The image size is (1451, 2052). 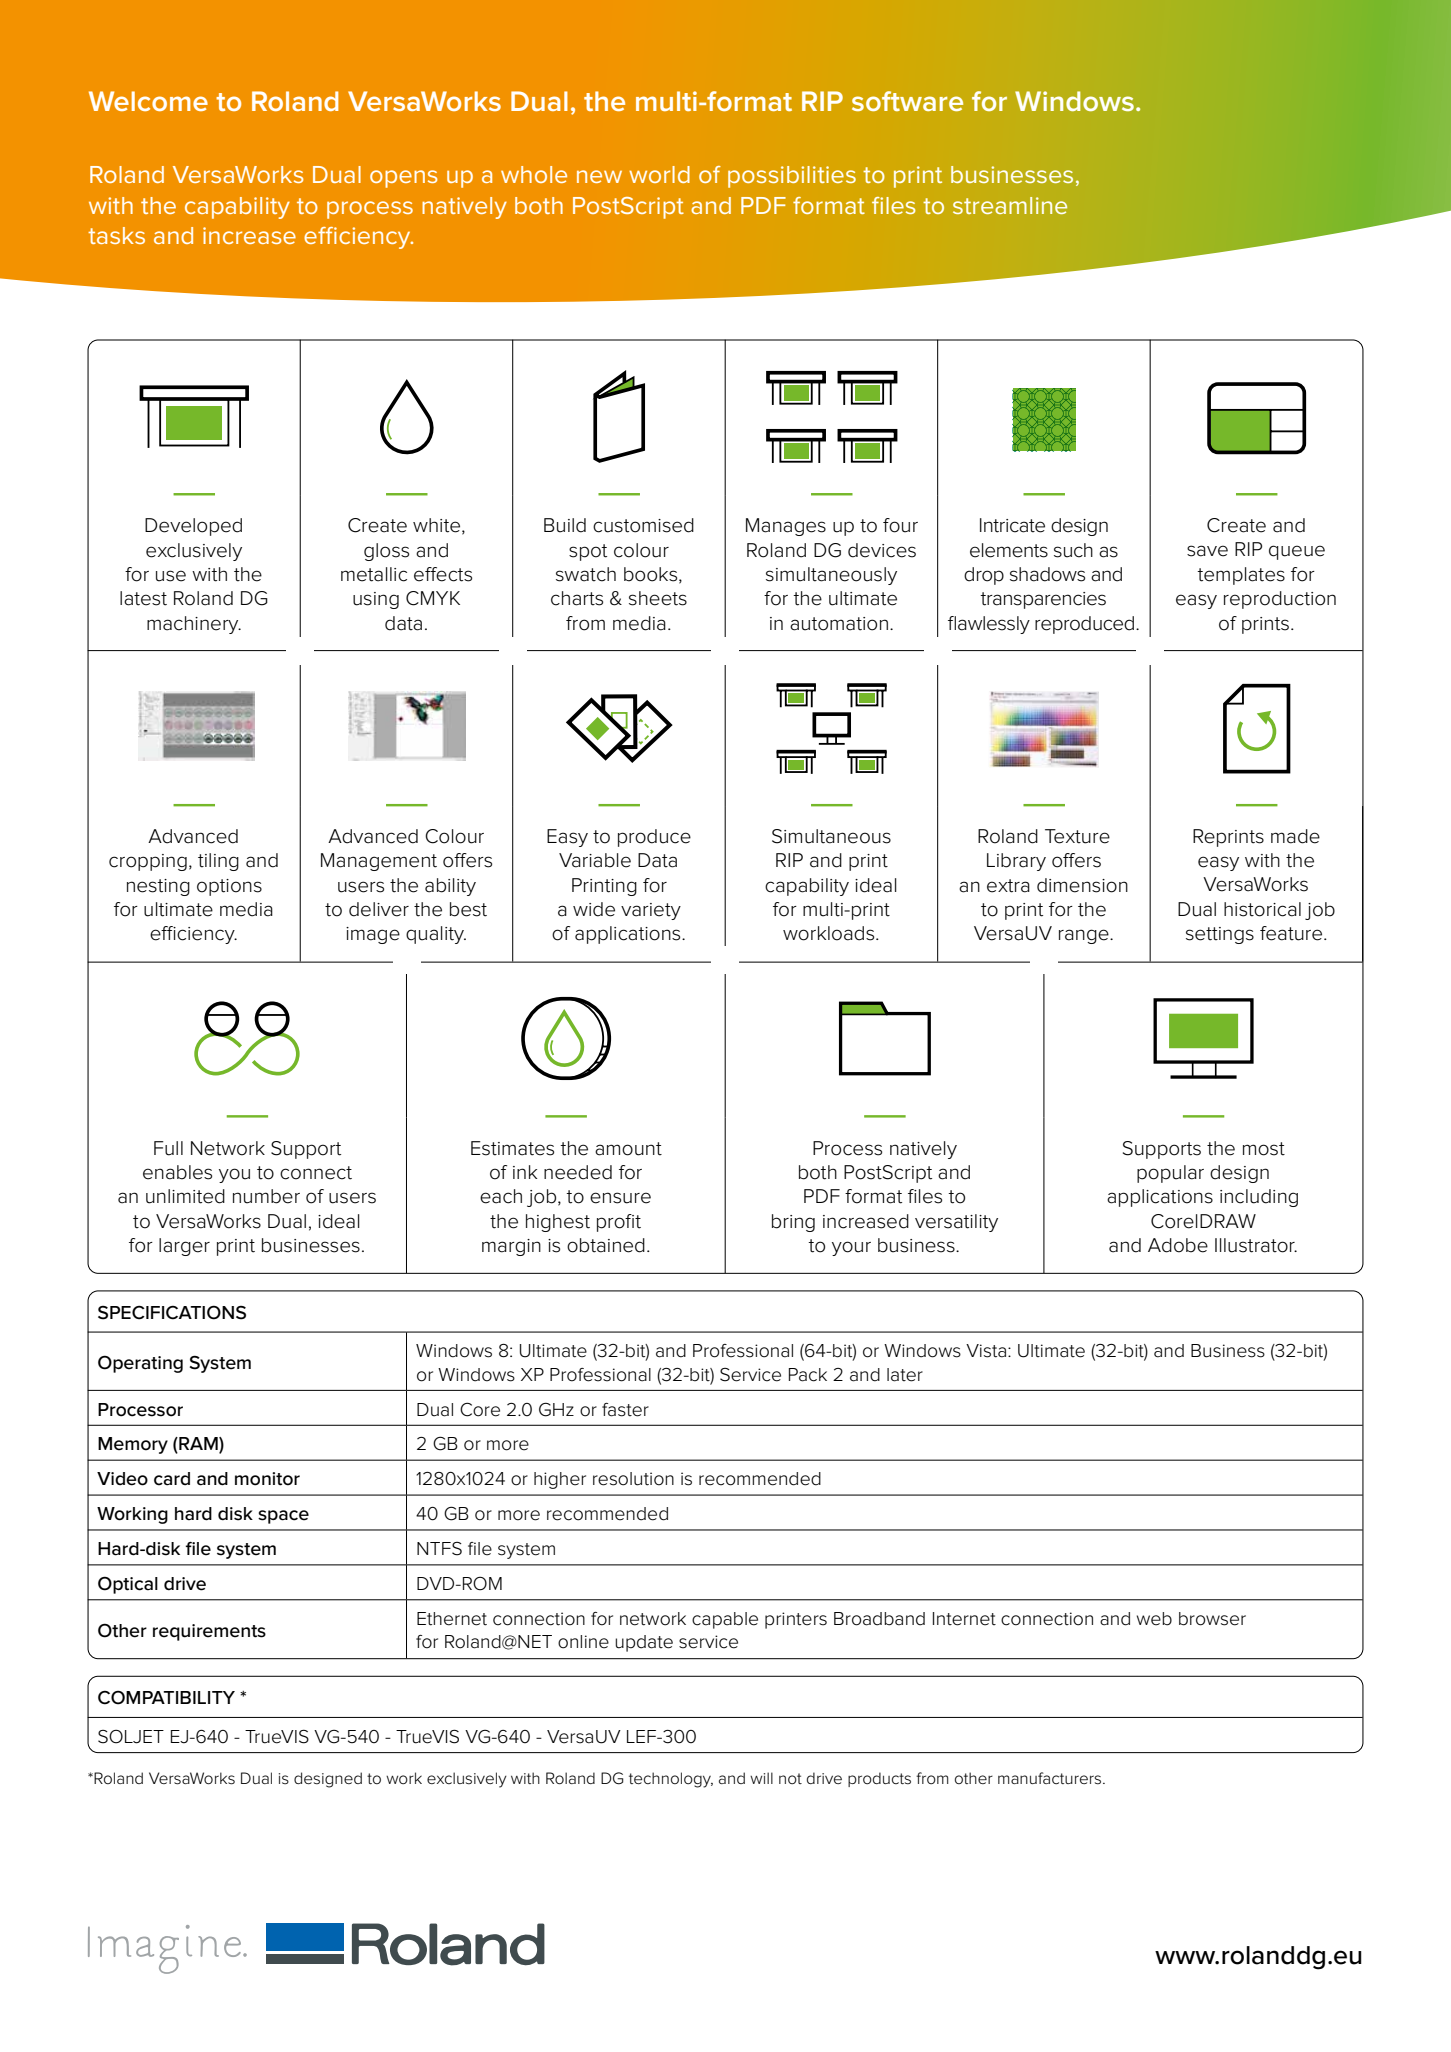 I want to click on ensure, so click(x=620, y=1198).
